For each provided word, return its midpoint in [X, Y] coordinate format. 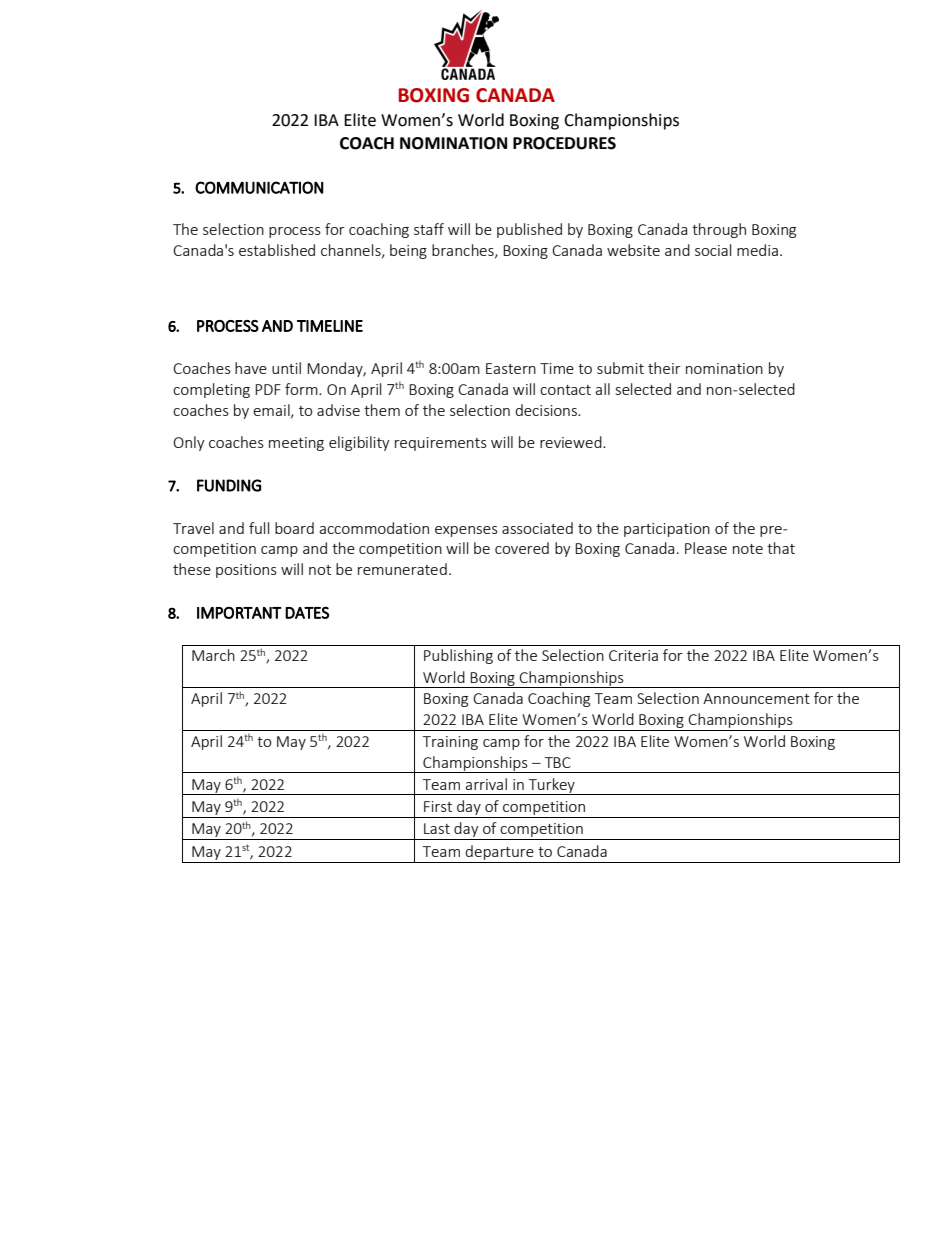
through [719, 230]
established [277, 250]
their [664, 368]
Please [706, 548]
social [713, 250]
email [272, 411]
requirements [441, 444]
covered [522, 548]
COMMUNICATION [259, 187]
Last [437, 828]
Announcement [756, 698]
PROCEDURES [564, 143]
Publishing [458, 656]
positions [246, 571]
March [213, 655]
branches [464, 251]
